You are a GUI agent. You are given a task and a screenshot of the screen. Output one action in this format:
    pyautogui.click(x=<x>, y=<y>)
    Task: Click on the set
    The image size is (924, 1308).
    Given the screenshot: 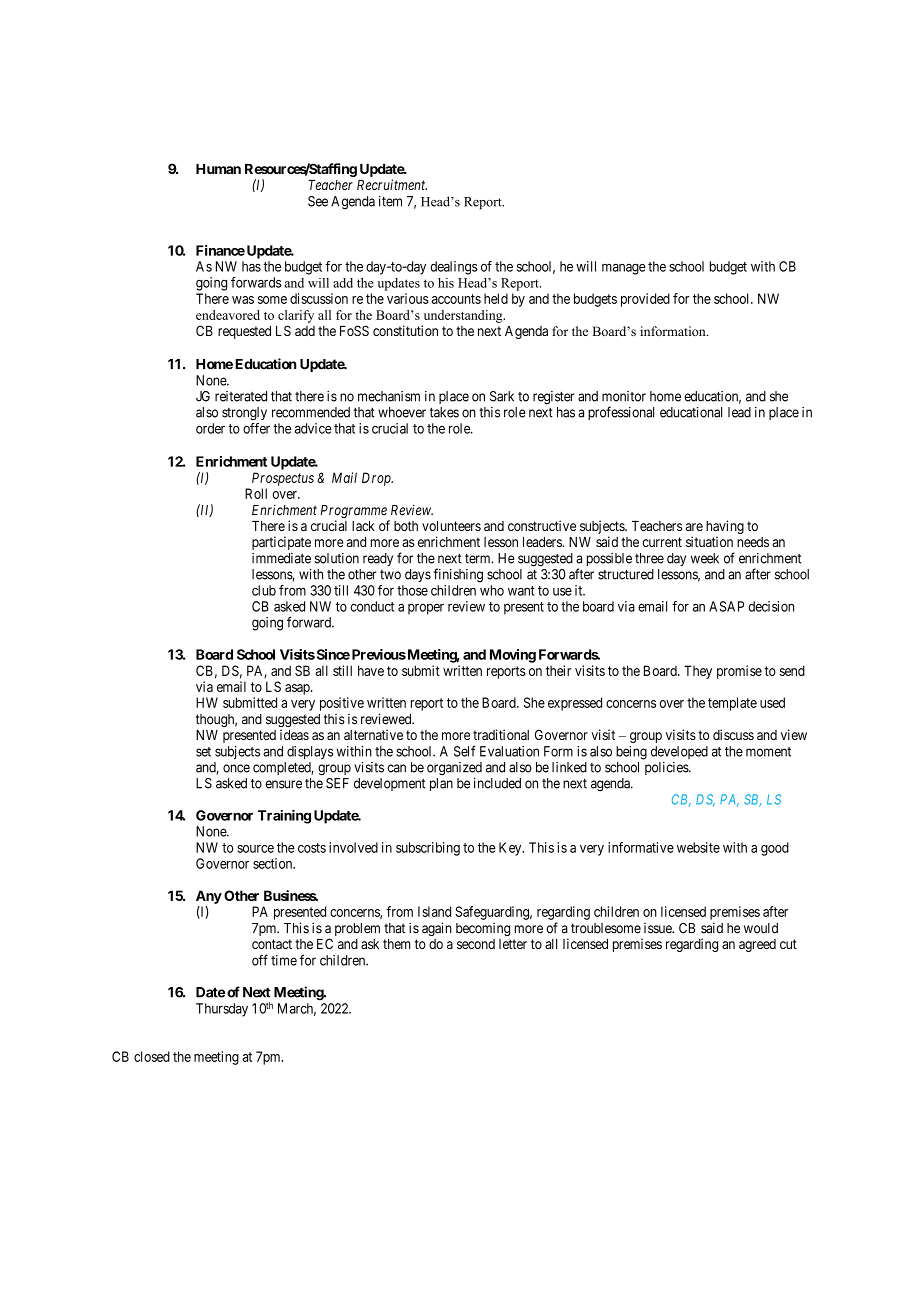 What is the action you would take?
    pyautogui.click(x=203, y=752)
